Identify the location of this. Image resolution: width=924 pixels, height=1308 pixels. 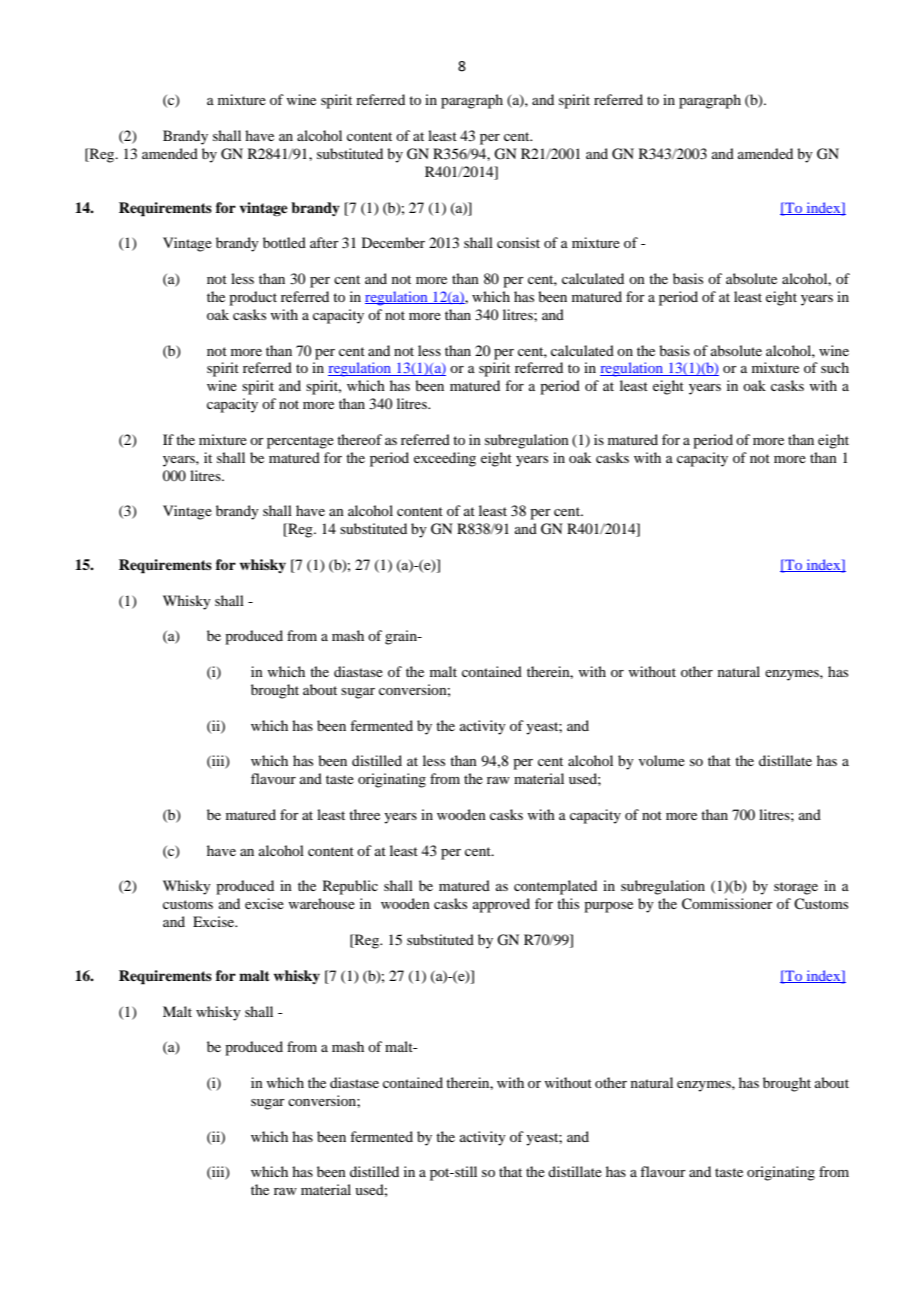
(568, 903).
